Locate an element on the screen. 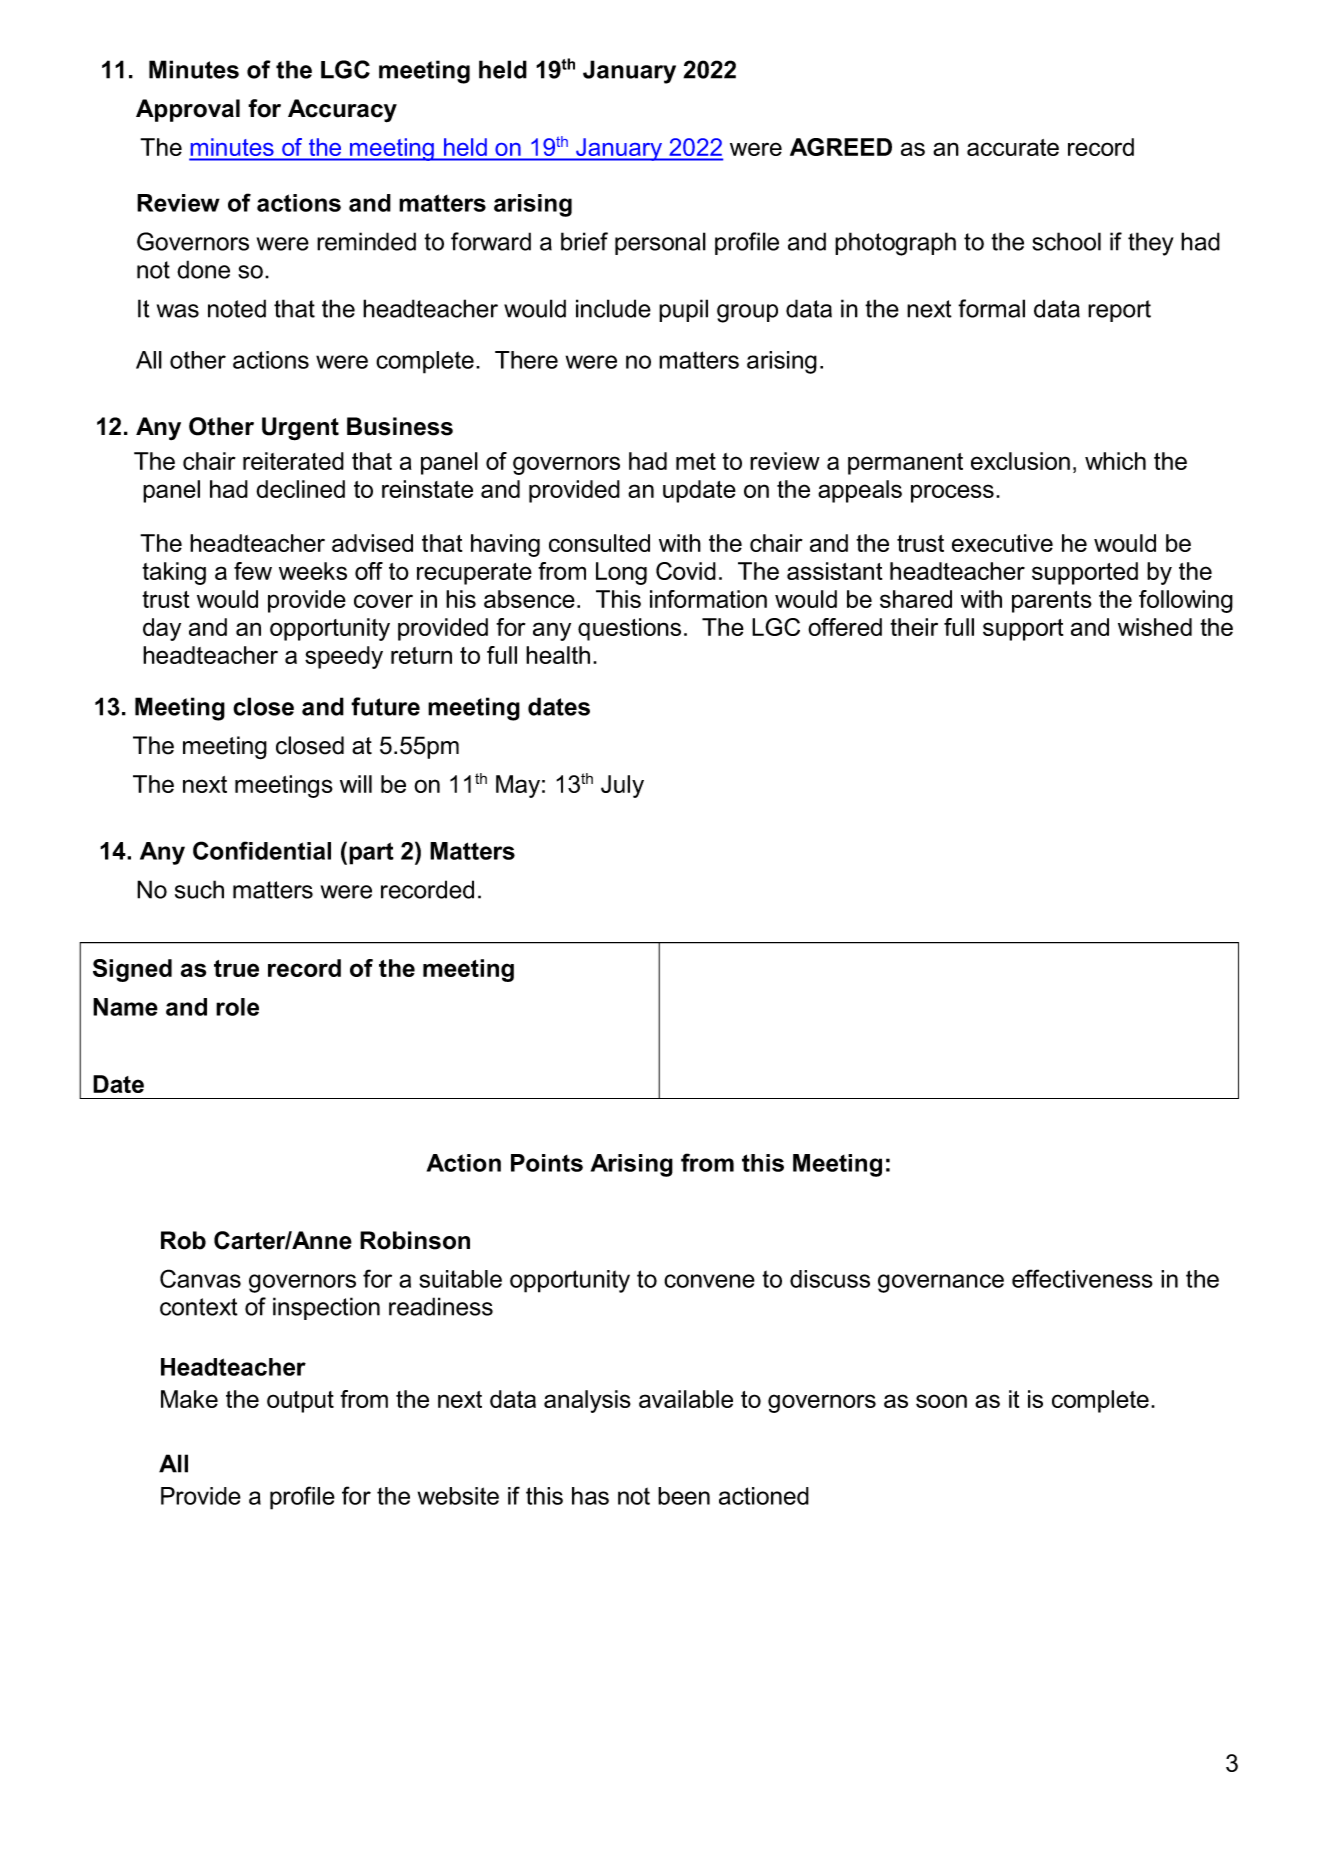 This screenshot has width=1317, height=1863. effectiveness is located at coordinates (1082, 1278).
